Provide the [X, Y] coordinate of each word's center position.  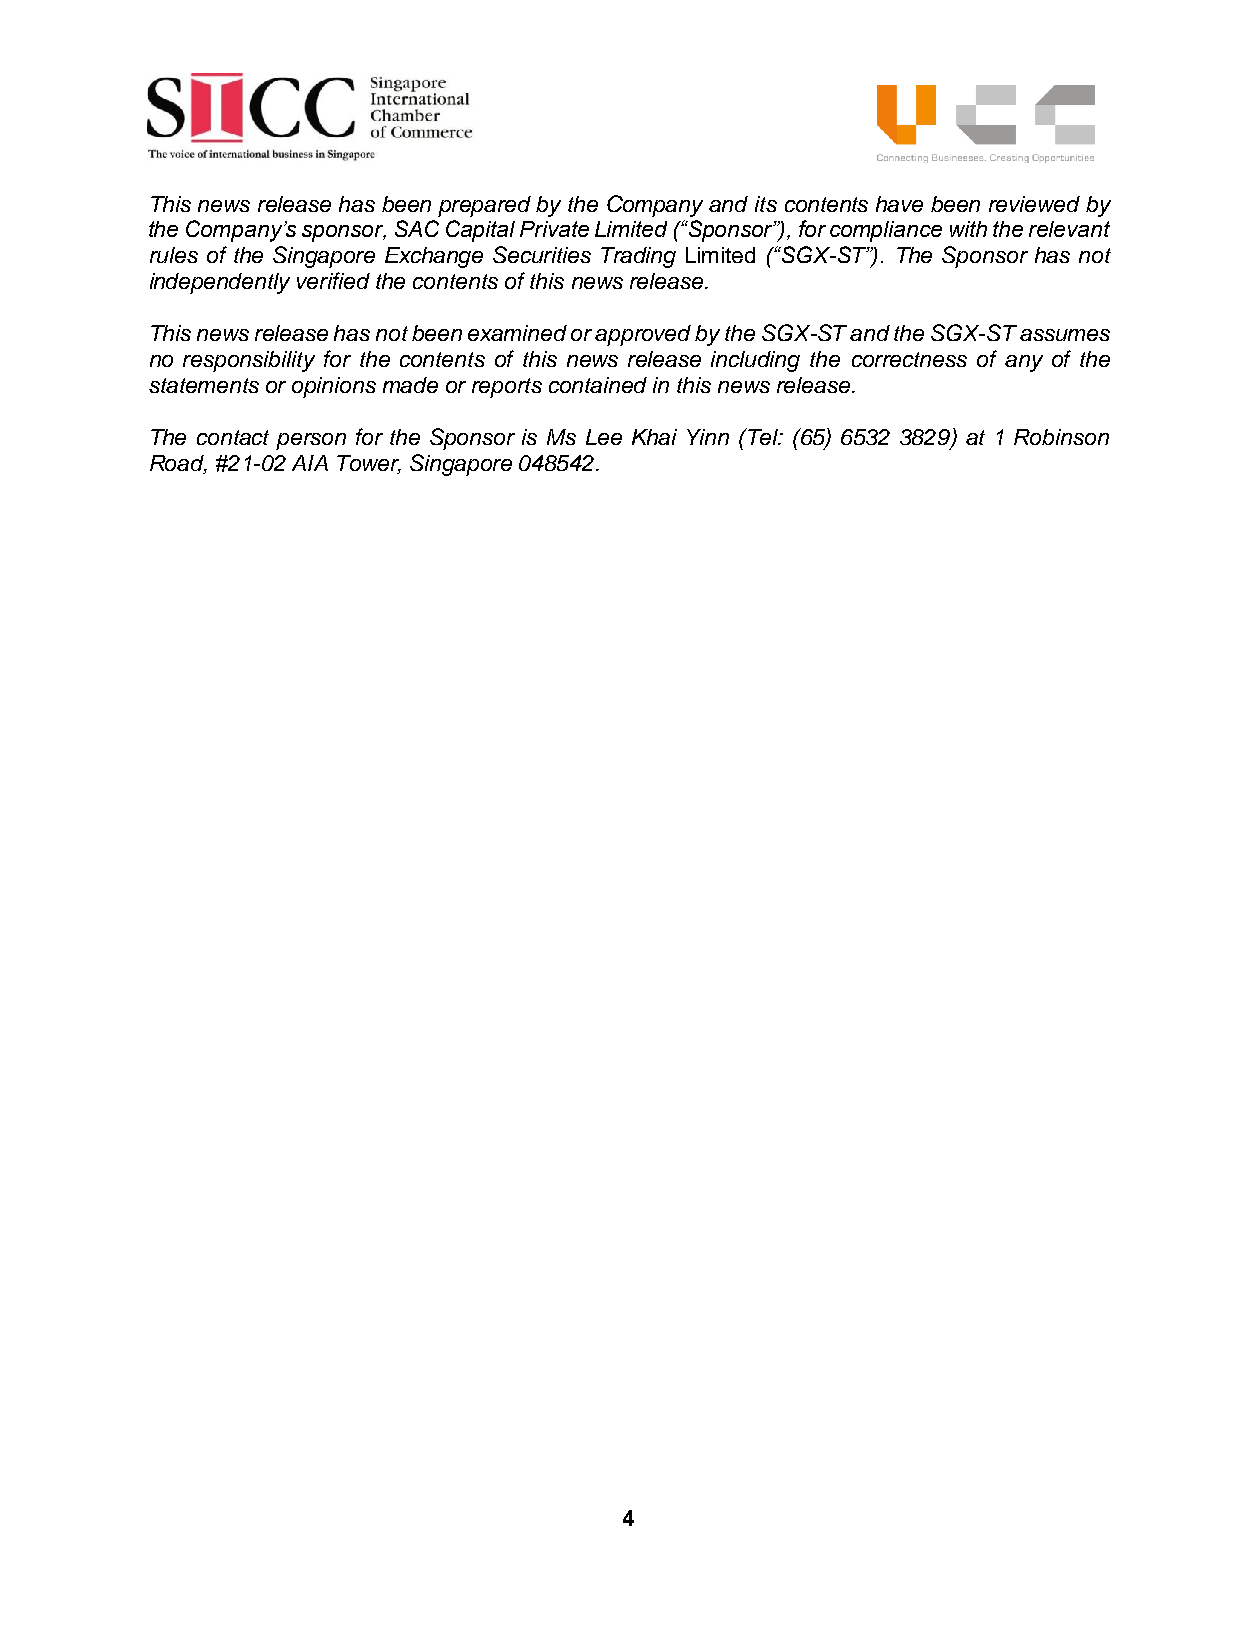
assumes [1065, 335]
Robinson [1061, 437]
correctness [909, 359]
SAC [417, 228]
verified [333, 280]
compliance [886, 231]
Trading [638, 257]
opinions [334, 387]
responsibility [249, 361]
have [899, 204]
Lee [604, 437]
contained [598, 385]
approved [643, 335]
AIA [310, 463]
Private [554, 229]
